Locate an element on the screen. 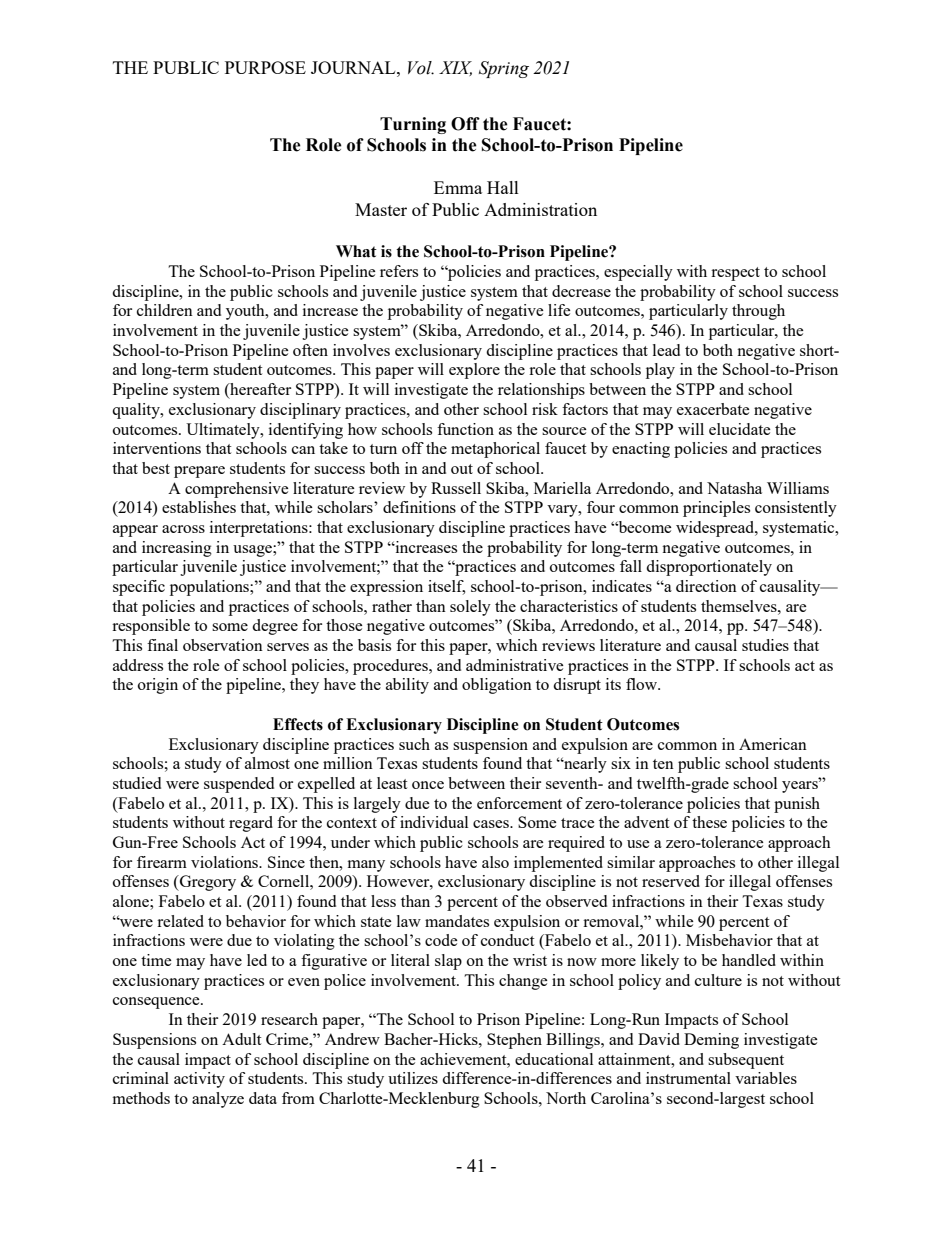  these is located at coordinates (709, 822).
